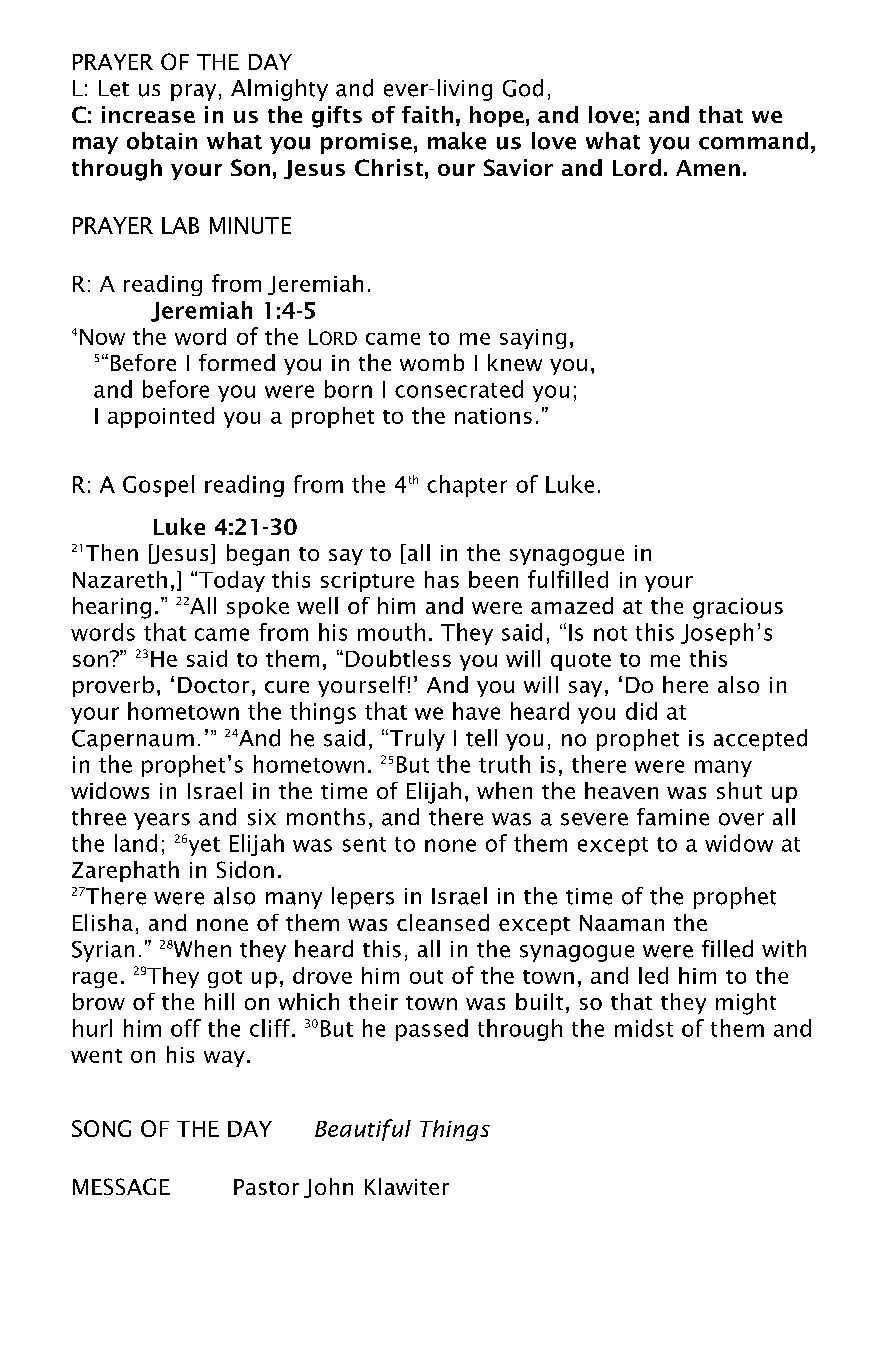 This screenshot has width=887, height=1372. What do you see at coordinates (427, 114) in the screenshot?
I see `faith` at bounding box center [427, 114].
